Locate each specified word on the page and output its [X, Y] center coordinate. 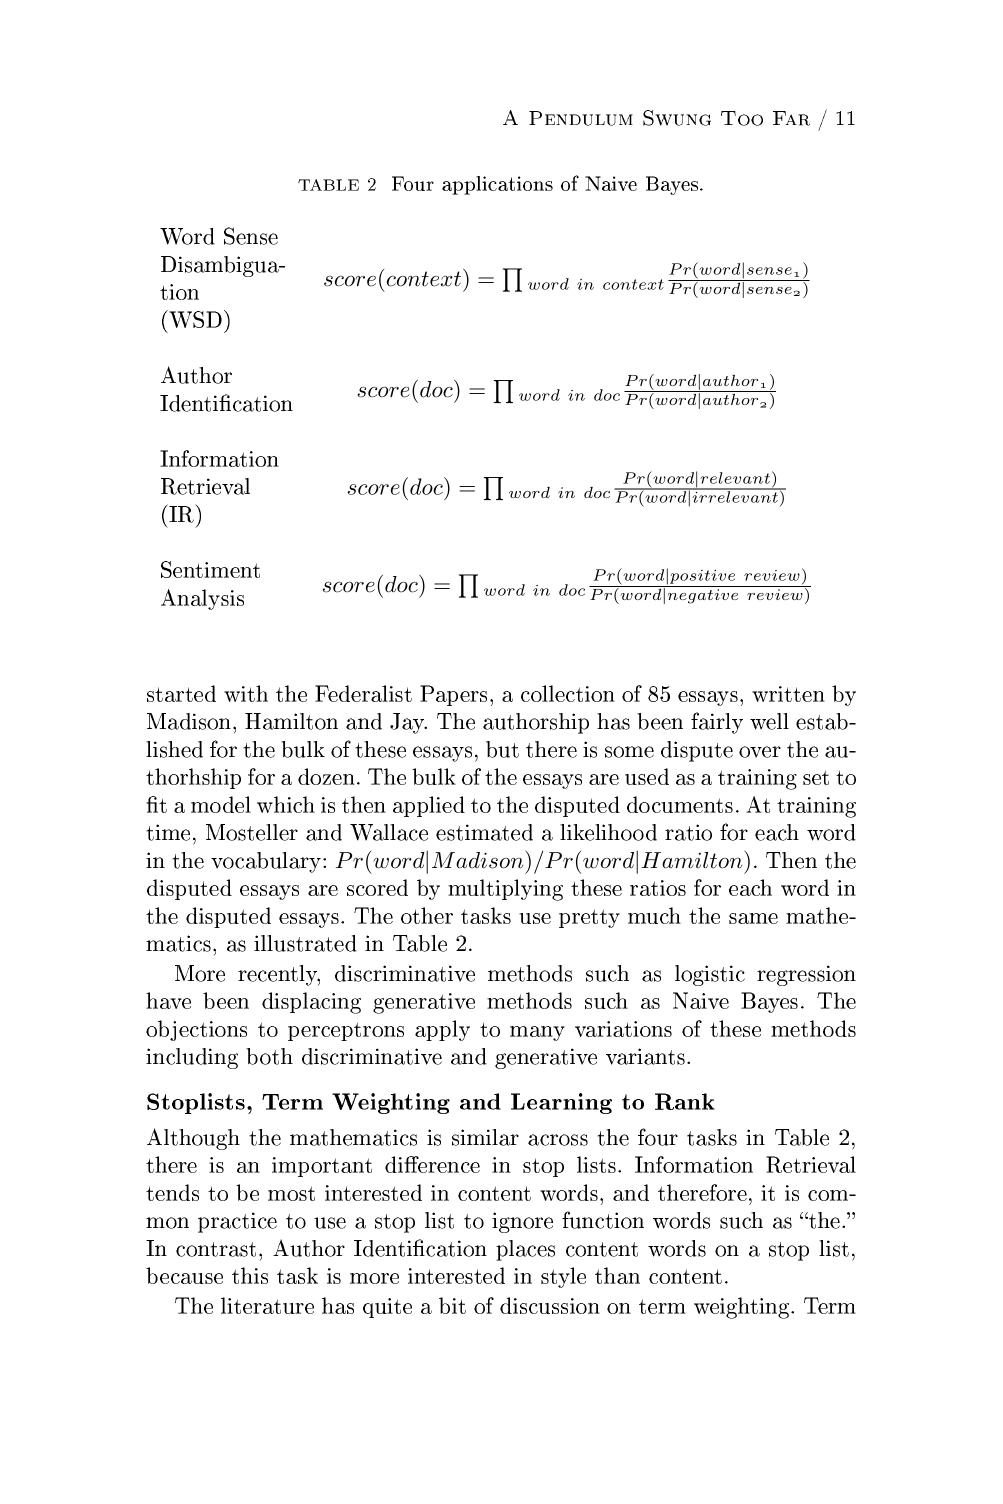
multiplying [505, 890]
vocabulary [267, 862]
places [525, 1250]
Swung [677, 118]
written [788, 694]
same [753, 918]
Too [742, 118]
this [250, 1275]
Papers [453, 695]
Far [791, 118]
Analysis [202, 599]
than [617, 1275]
